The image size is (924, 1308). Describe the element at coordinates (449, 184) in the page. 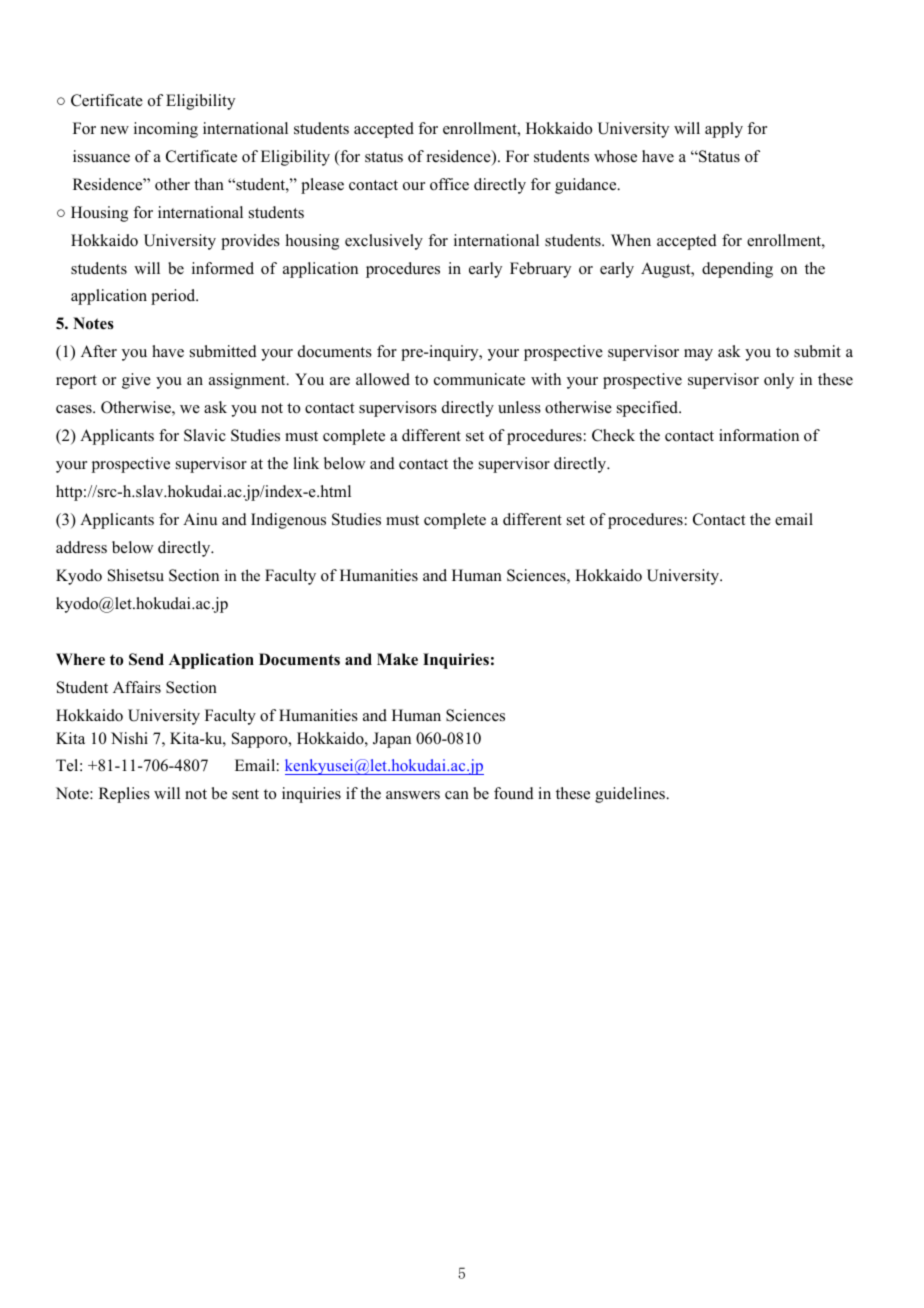

I see `office` at that location.
